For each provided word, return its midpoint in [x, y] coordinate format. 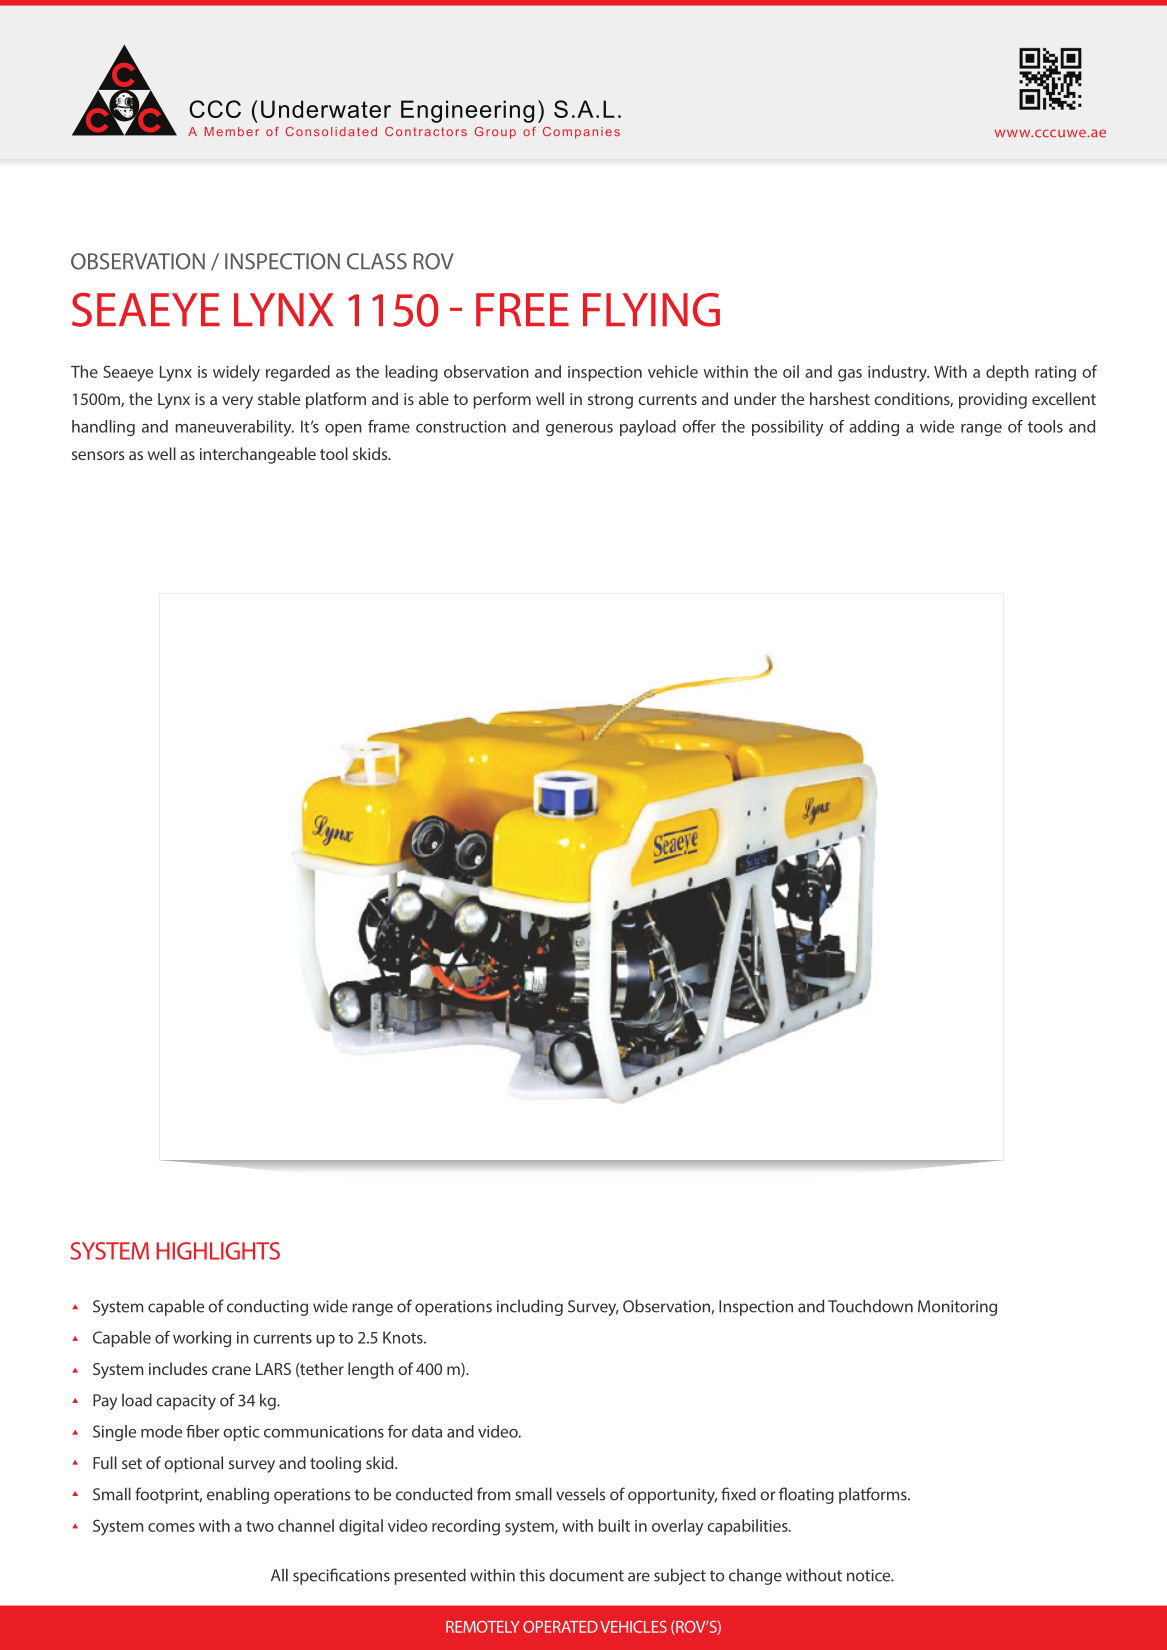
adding [874, 428]
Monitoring [957, 1308]
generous [579, 430]
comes [171, 1527]
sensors [98, 455]
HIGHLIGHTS [218, 1251]
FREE [522, 309]
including [530, 1307]
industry [898, 373]
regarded [298, 373]
